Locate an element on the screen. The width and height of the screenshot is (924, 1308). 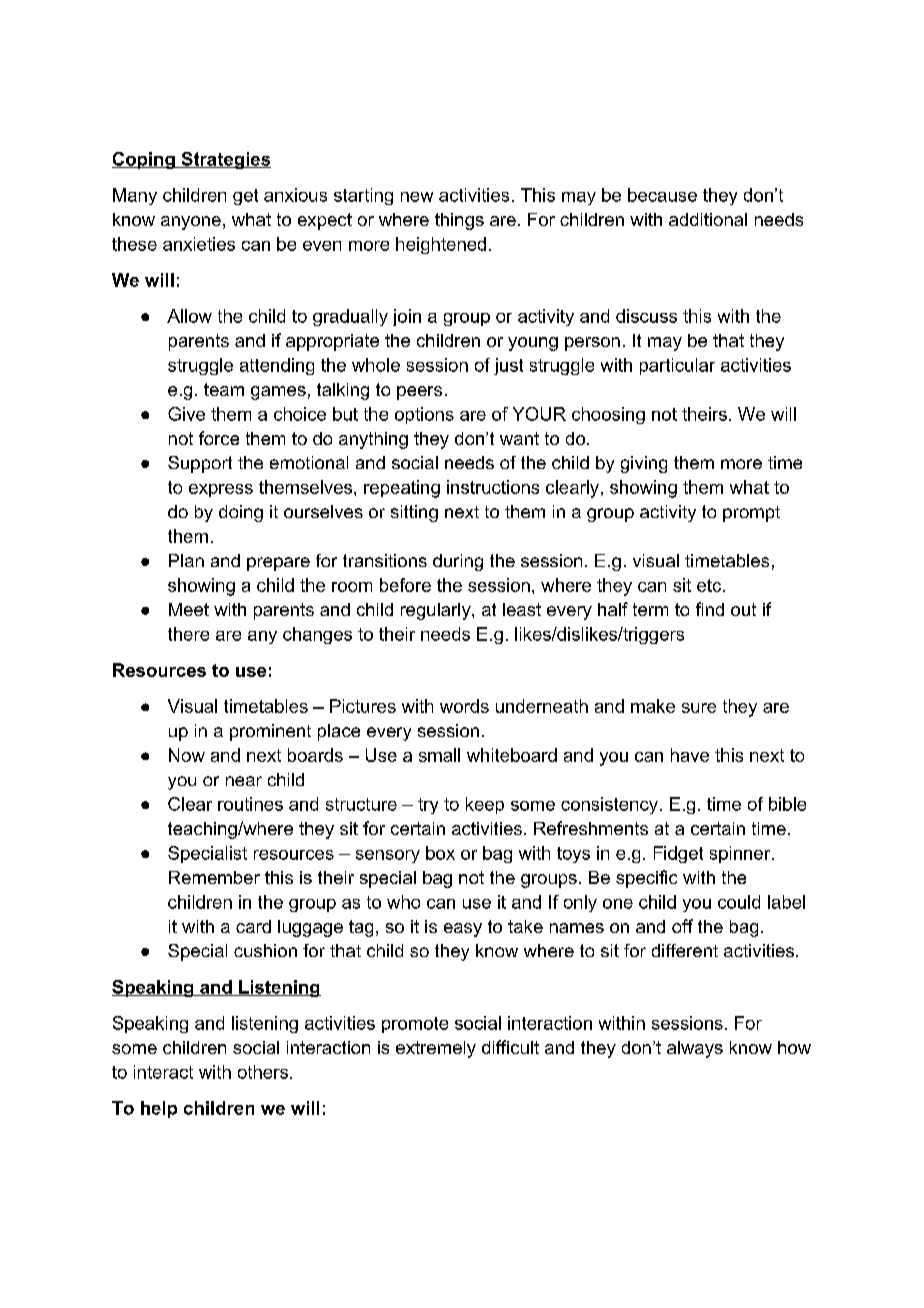
near is located at coordinates (244, 781).
